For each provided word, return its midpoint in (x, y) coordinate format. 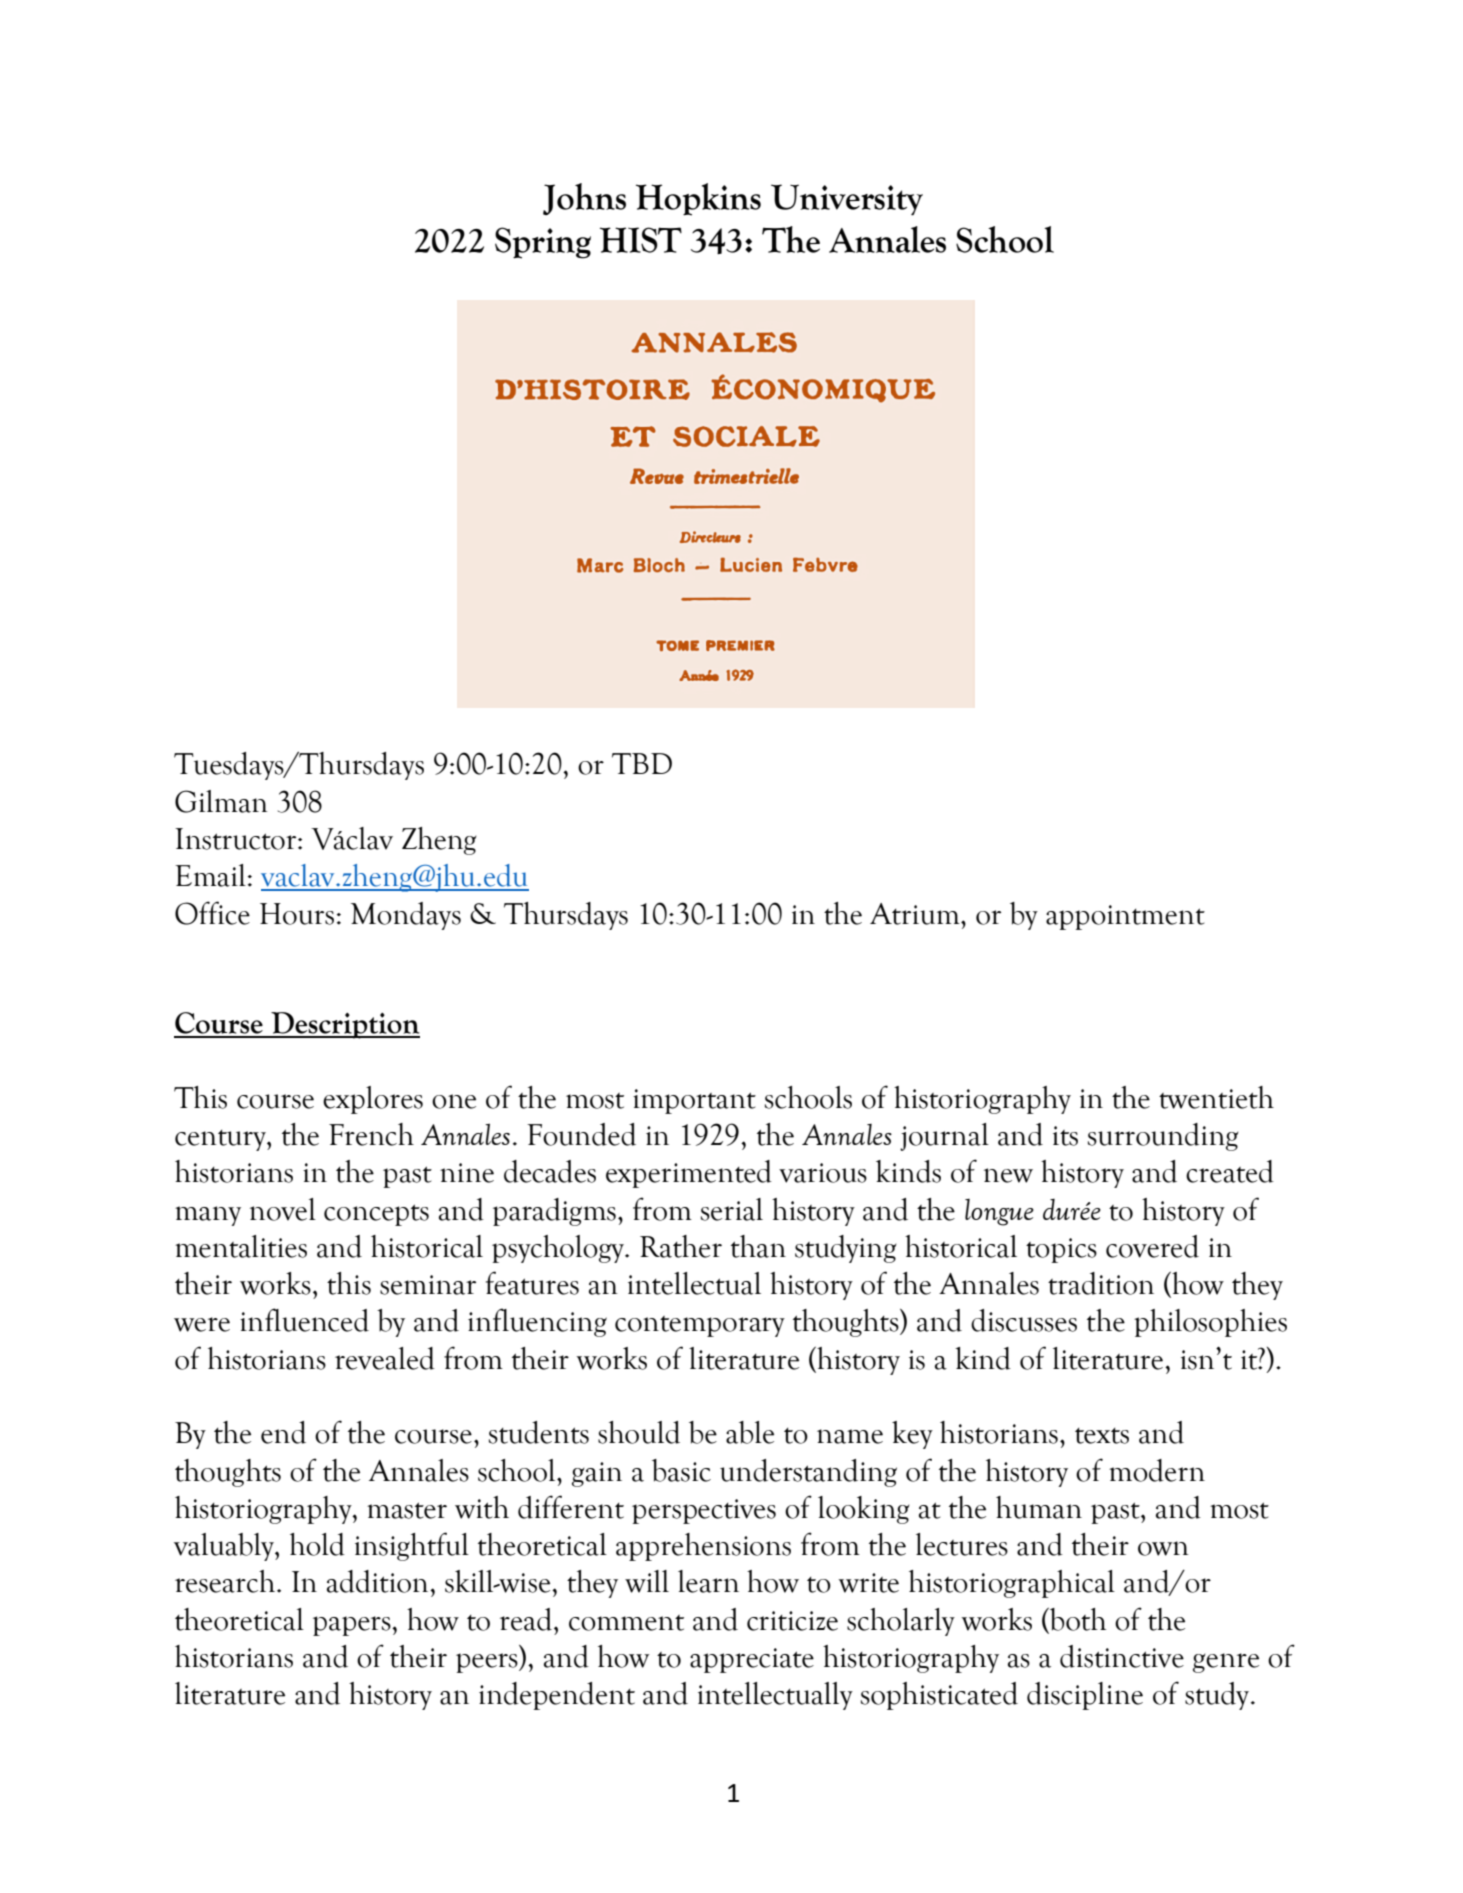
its (1065, 1136)
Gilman (221, 801)
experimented (689, 1174)
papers (353, 1626)
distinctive (1122, 1656)
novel (283, 1209)
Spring (543, 243)
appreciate (752, 1660)
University (847, 200)
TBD (642, 763)
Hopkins (698, 199)
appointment (1125, 917)
